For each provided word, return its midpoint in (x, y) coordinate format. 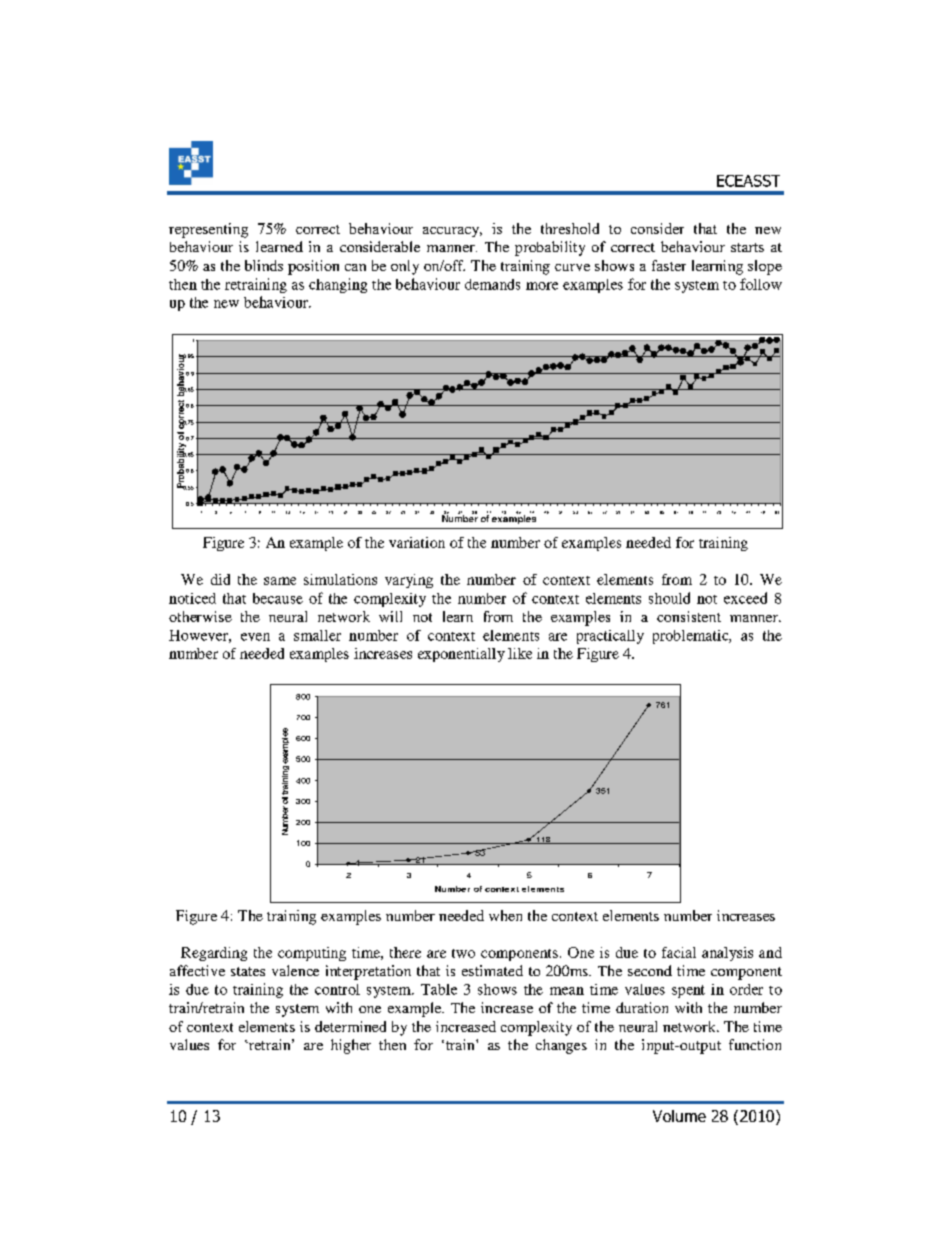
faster (669, 265)
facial (679, 952)
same (280, 581)
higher (351, 1046)
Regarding (214, 954)
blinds (264, 265)
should (669, 598)
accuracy (452, 232)
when (505, 915)
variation (417, 542)
